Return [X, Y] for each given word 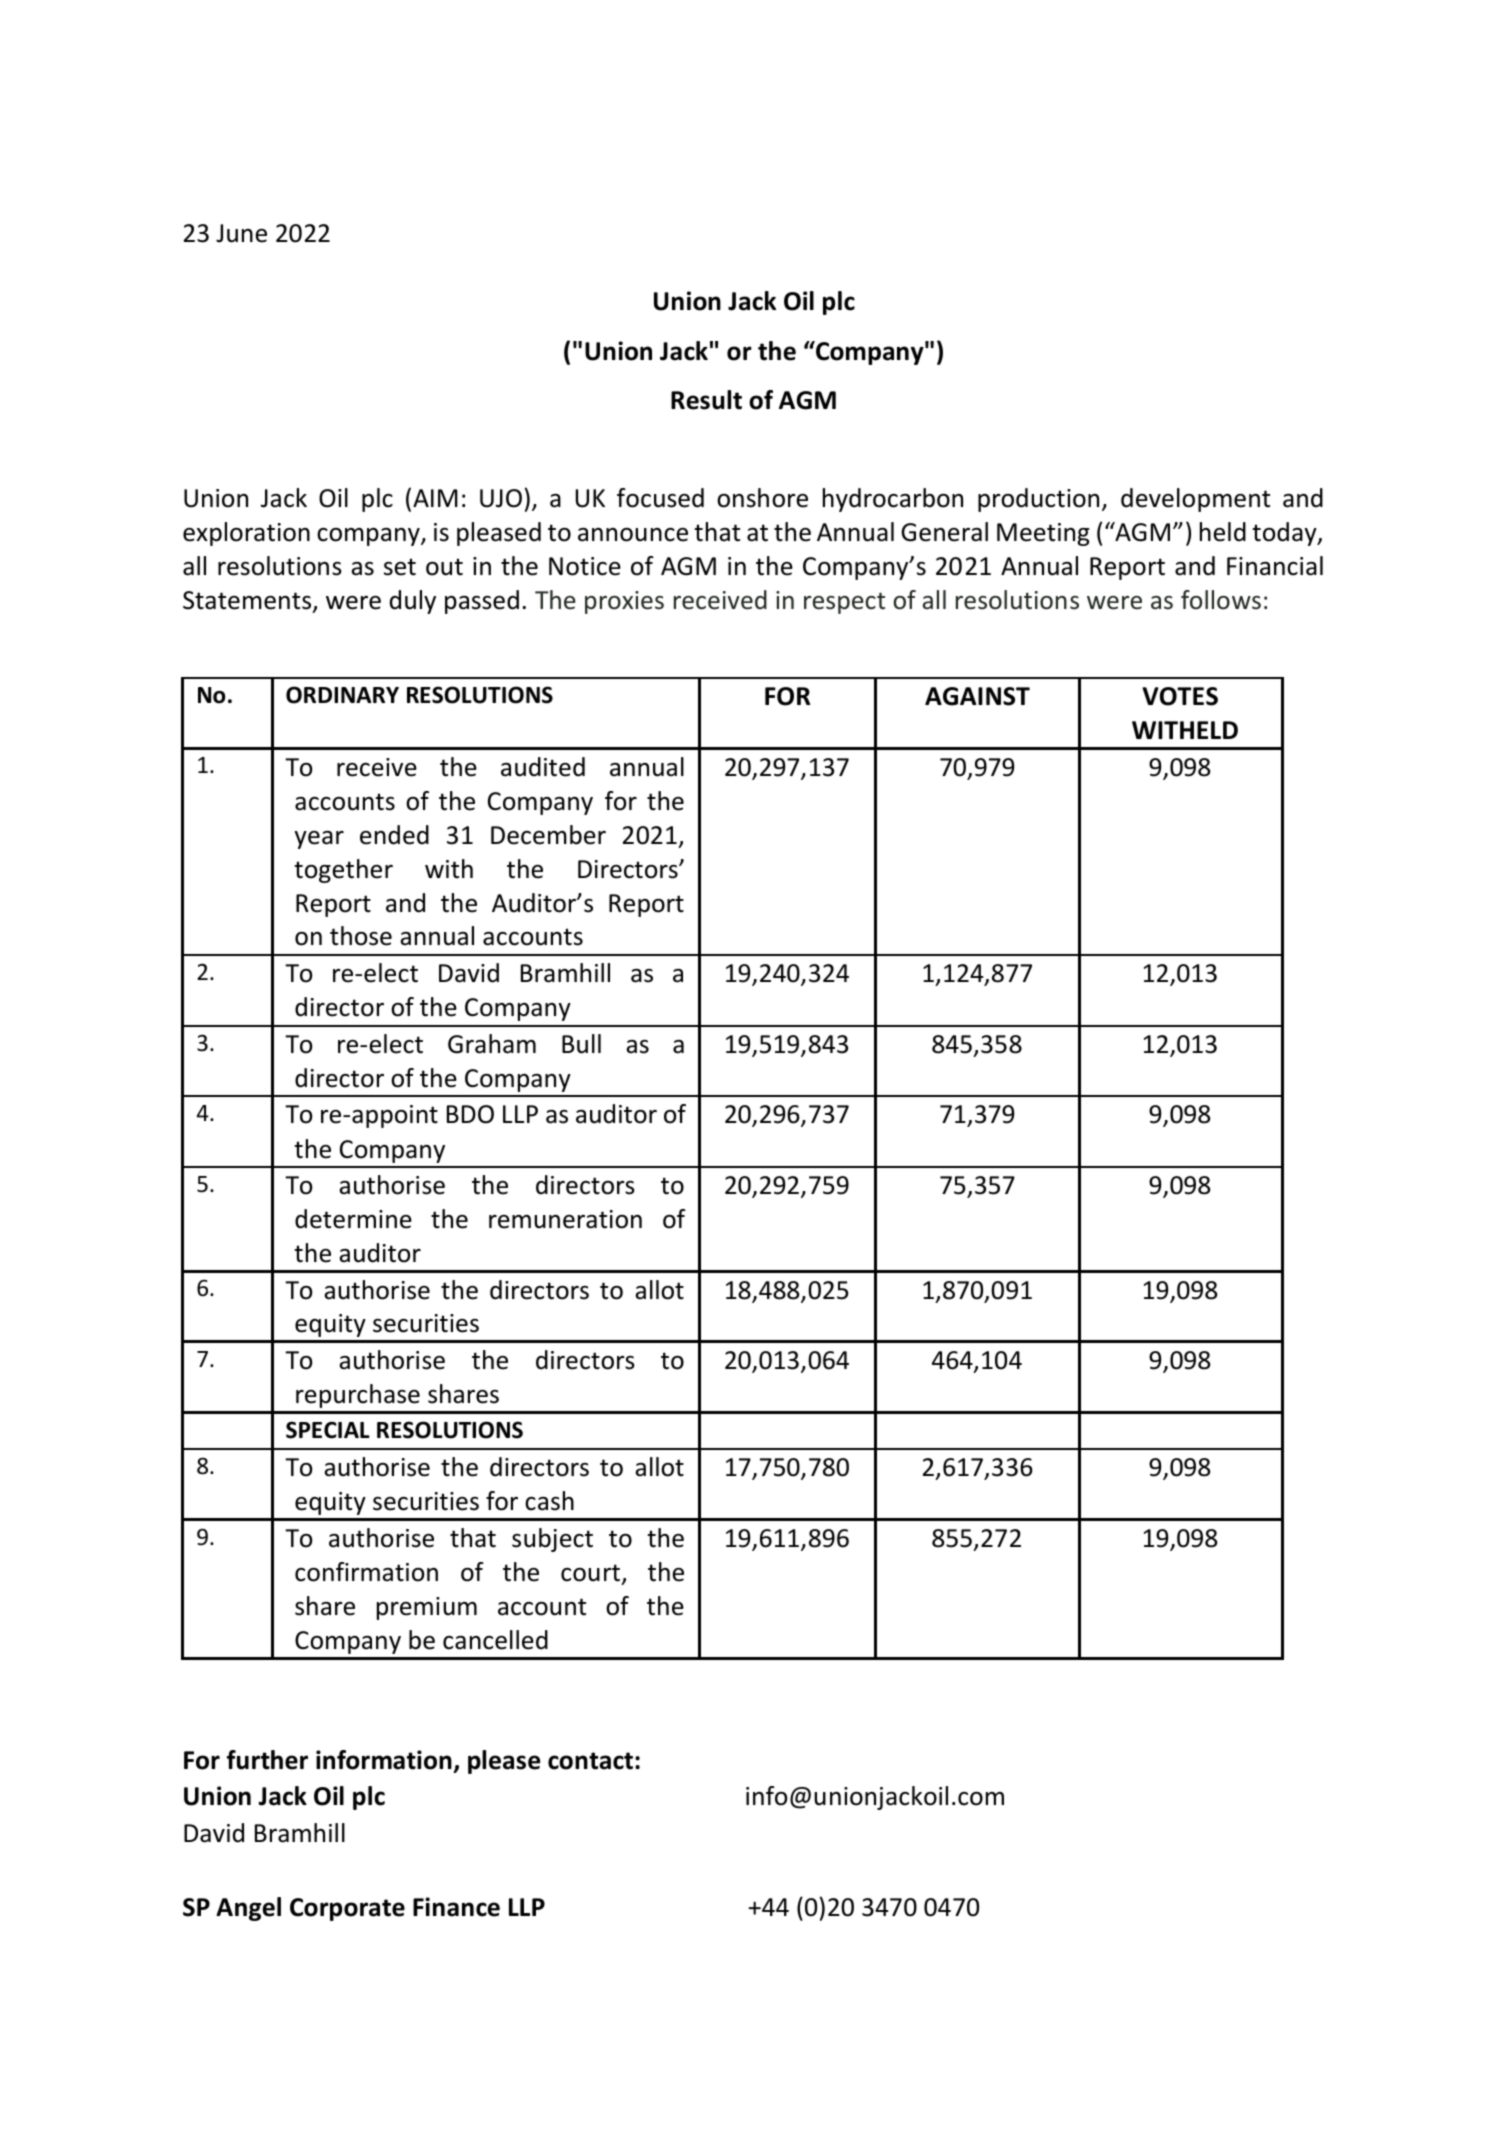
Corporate [347, 1909]
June [241, 233]
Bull [581, 1044]
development [1195, 500]
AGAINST [977, 696]
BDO [470, 1114]
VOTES [1180, 696]
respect [844, 603]
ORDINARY [342, 695]
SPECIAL [328, 1430]
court [592, 1574]
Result [706, 400]
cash [549, 1501]
